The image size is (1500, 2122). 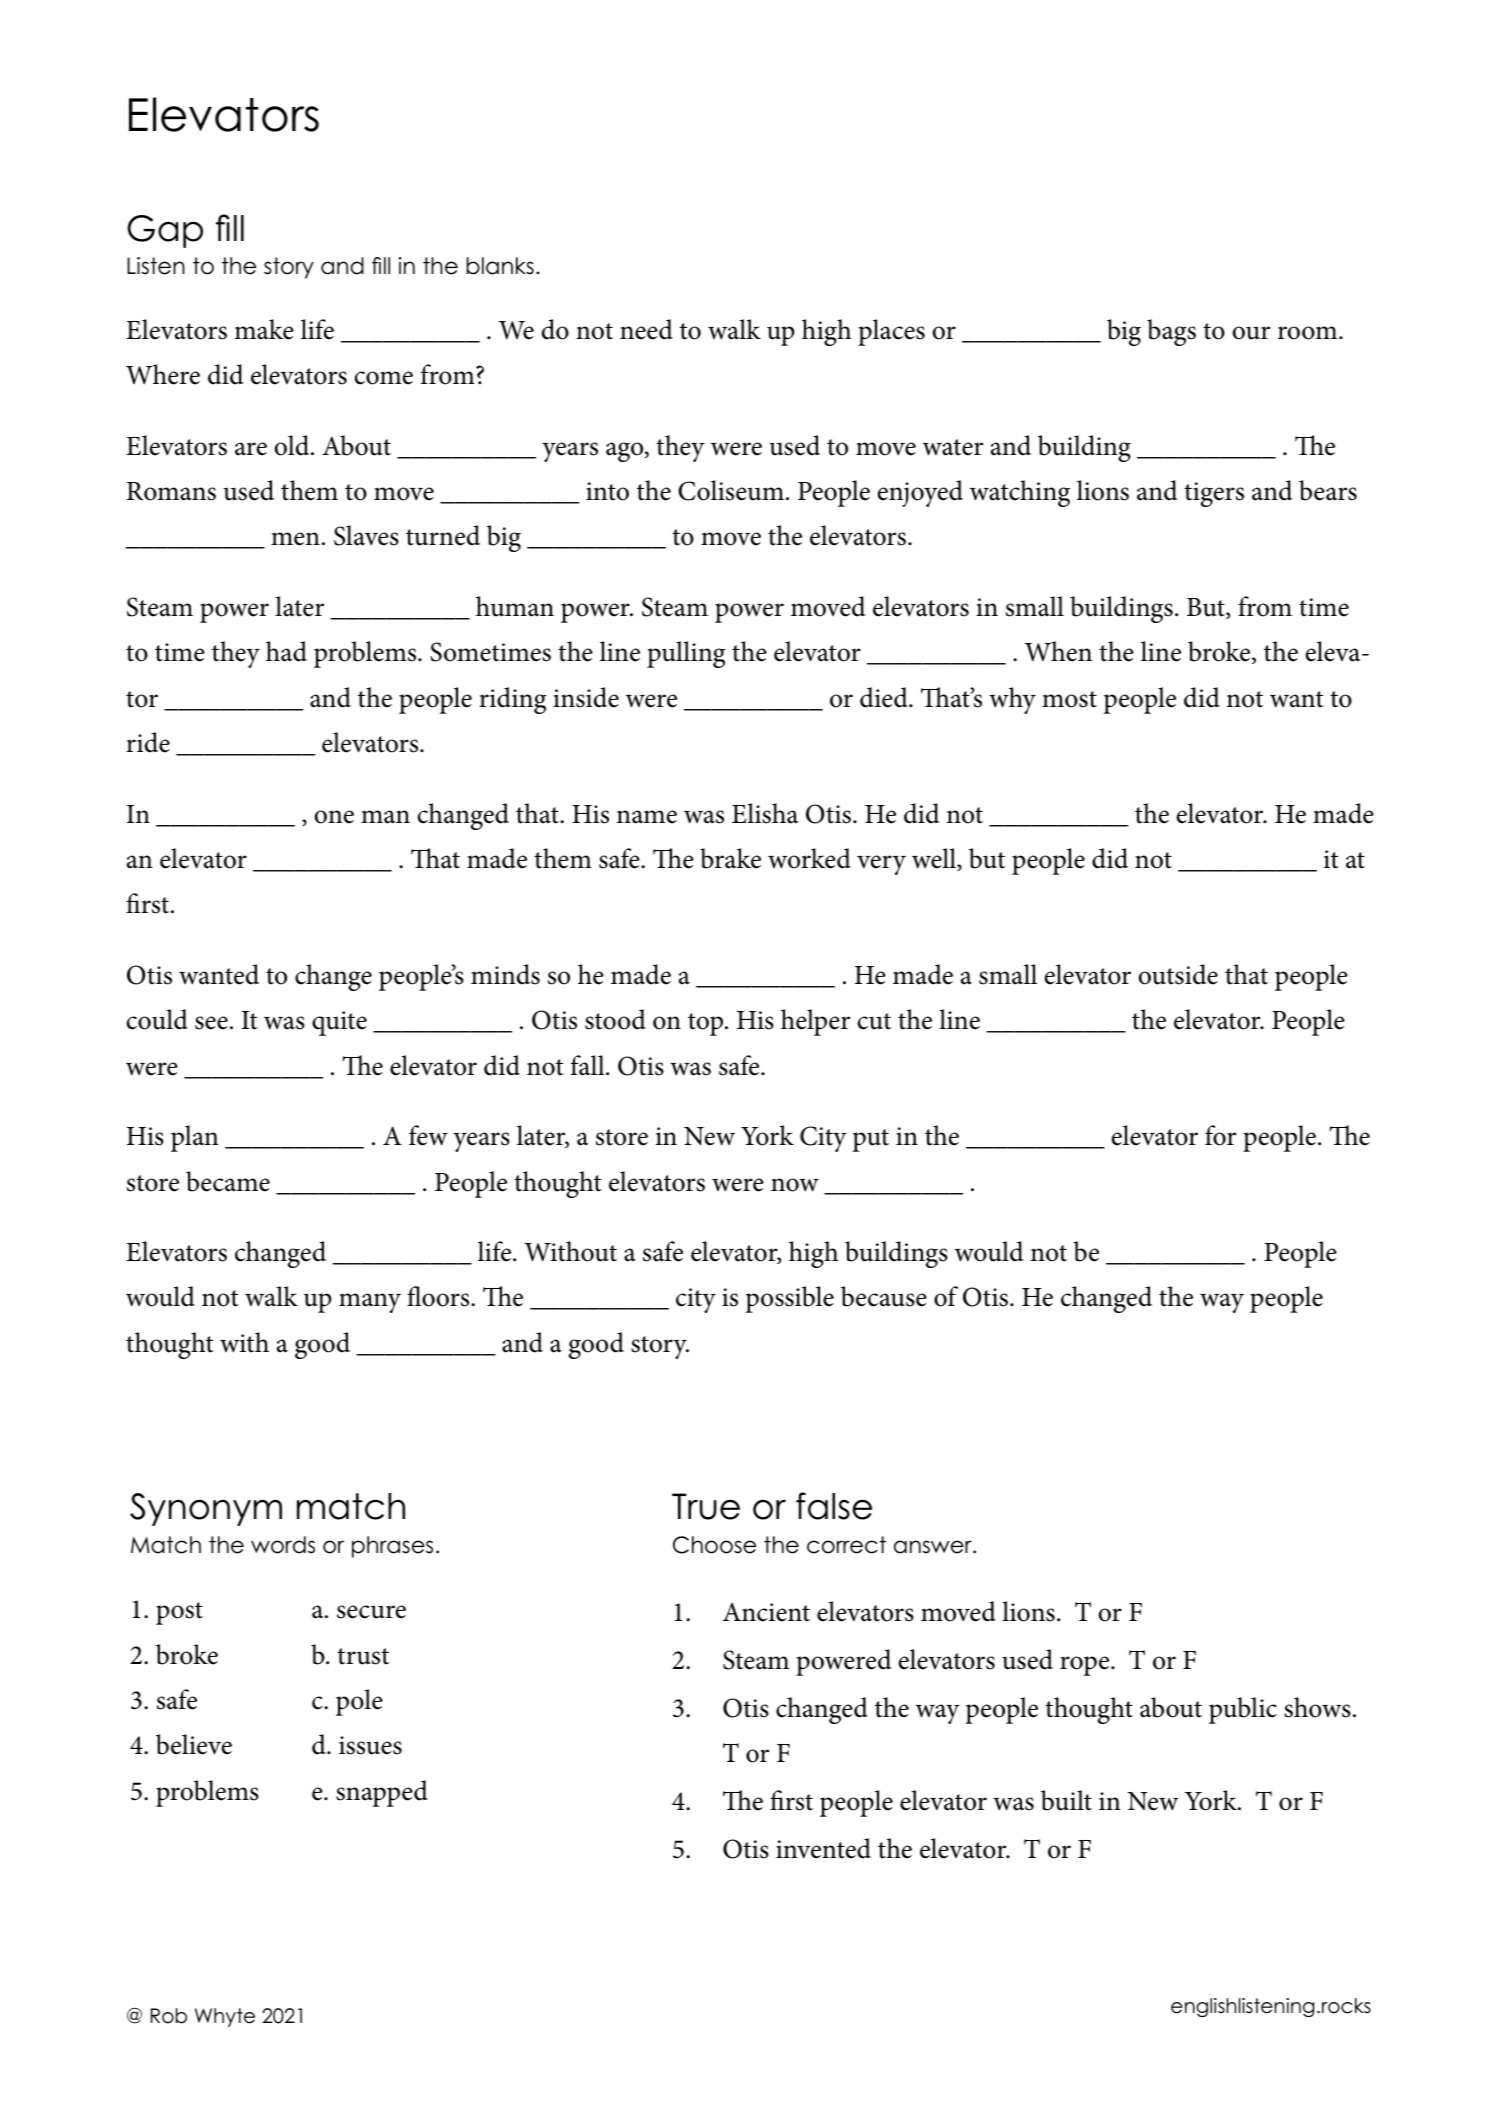 What do you see at coordinates (370, 1303) in the screenshot?
I see `many` at bounding box center [370, 1303].
